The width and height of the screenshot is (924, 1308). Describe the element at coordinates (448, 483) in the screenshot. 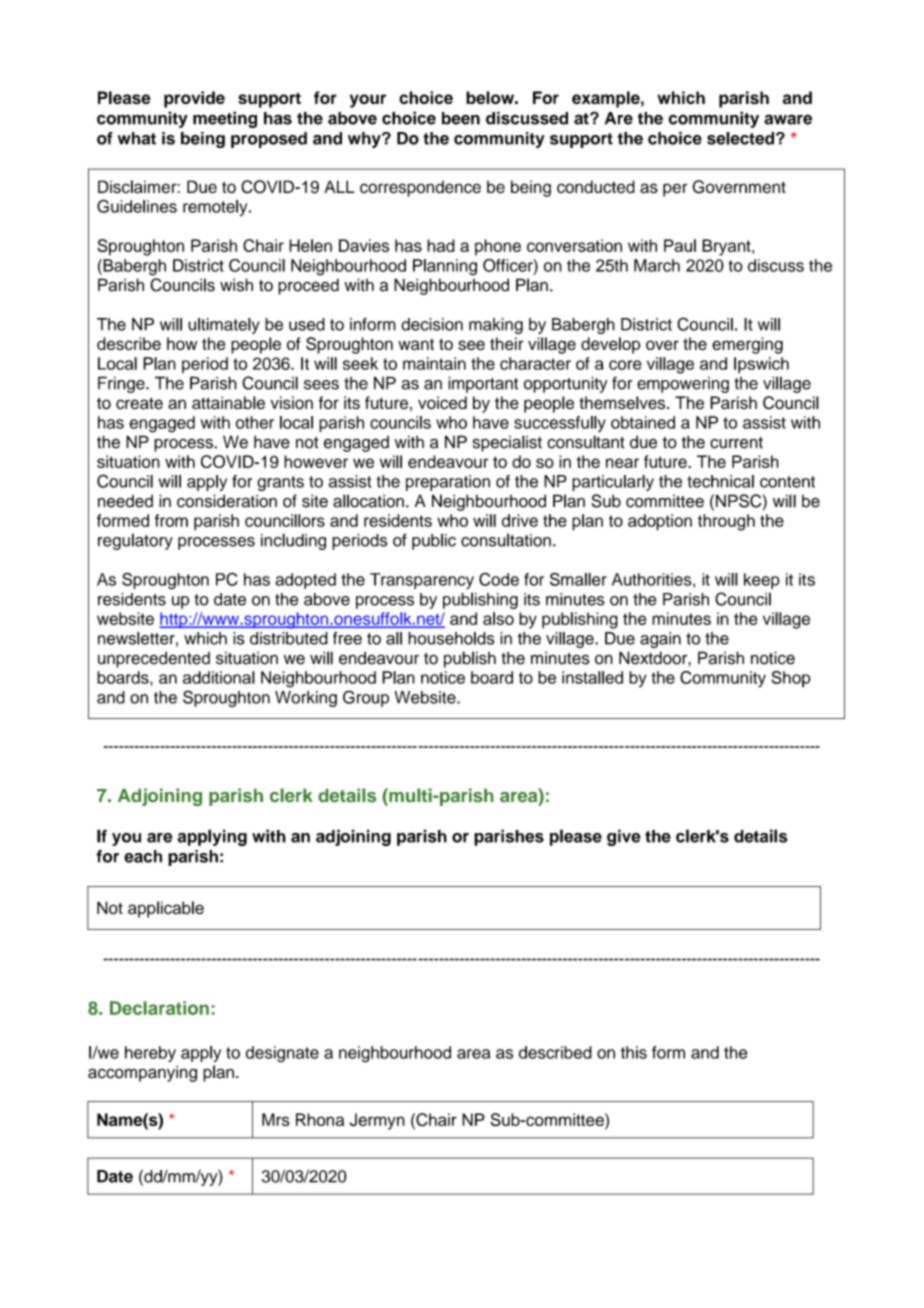

I see `preparation` at that location.
